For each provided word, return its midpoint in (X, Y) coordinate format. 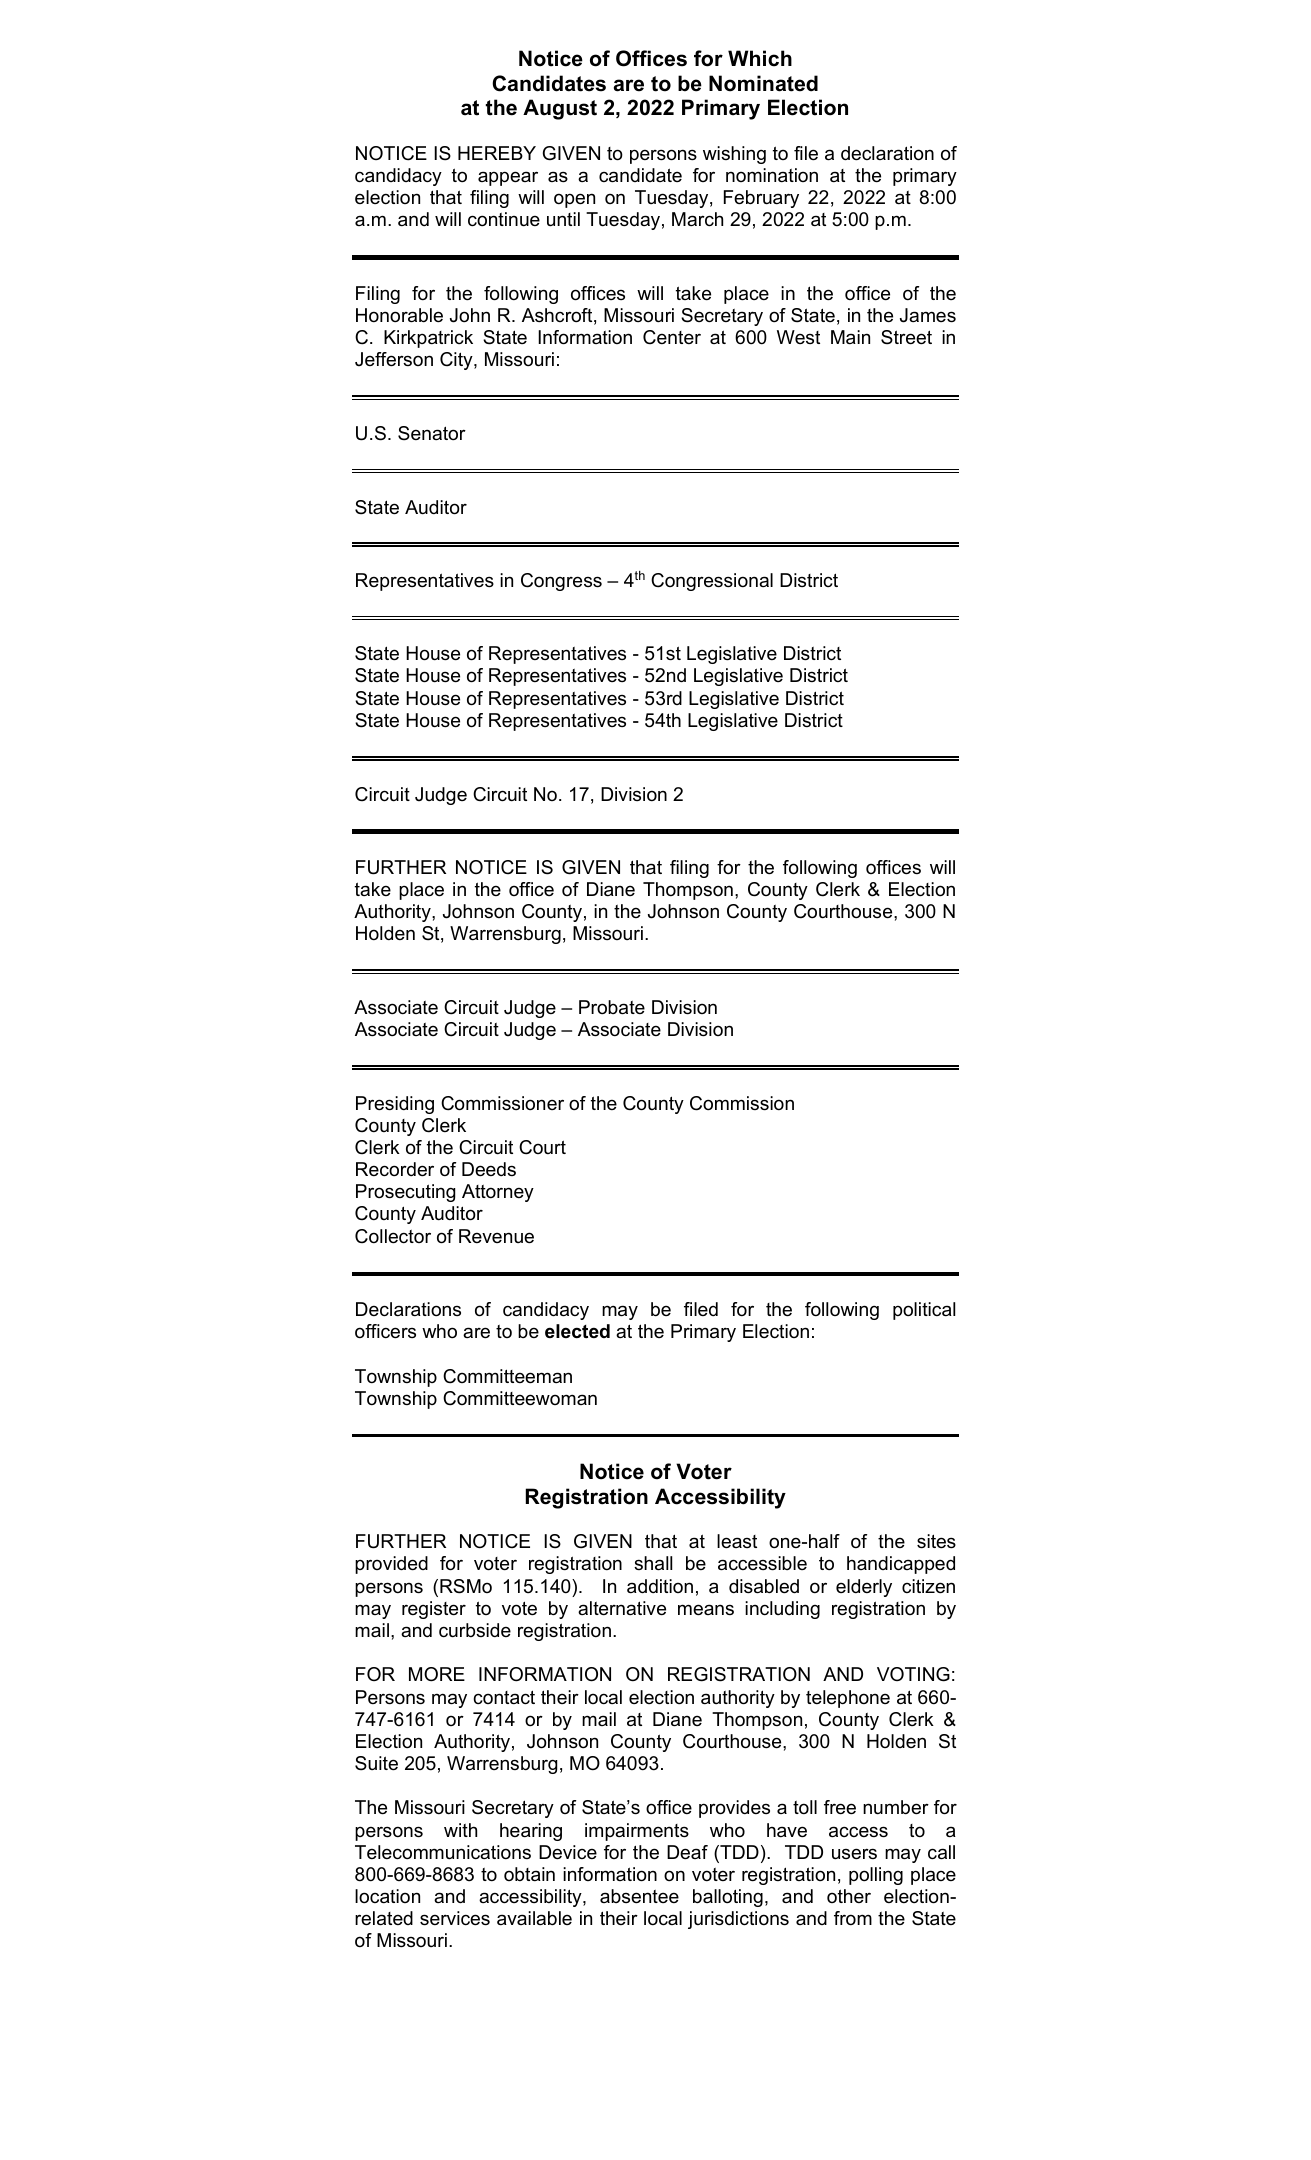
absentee (639, 1896)
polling (876, 1876)
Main (850, 337)
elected (577, 1331)
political (924, 1311)
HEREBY (497, 153)
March (697, 219)
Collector (393, 1236)
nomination (772, 175)
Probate (612, 1007)
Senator (432, 433)
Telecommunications (443, 1852)
